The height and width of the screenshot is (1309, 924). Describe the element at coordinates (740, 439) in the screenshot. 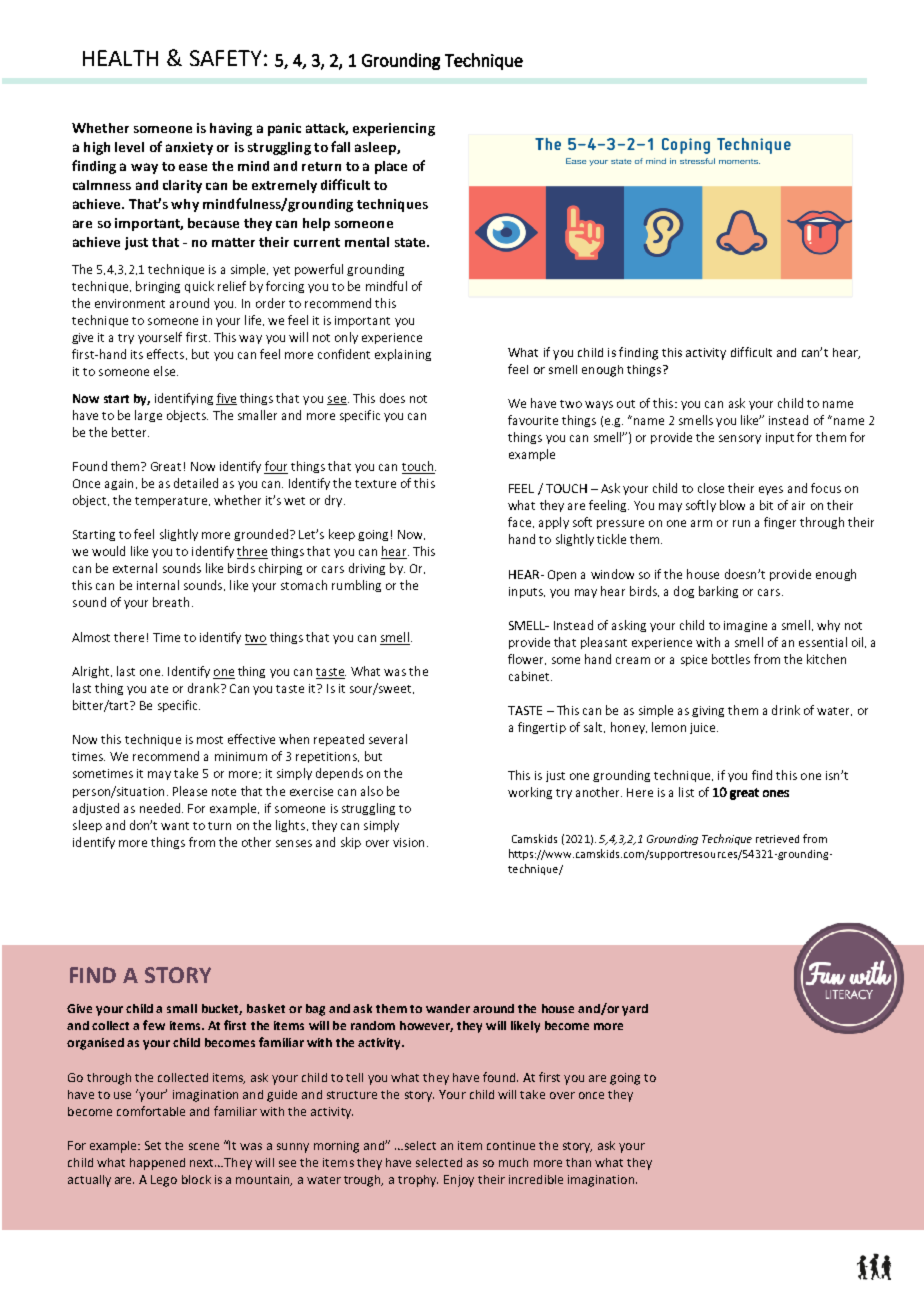

I see `sensory` at that location.
